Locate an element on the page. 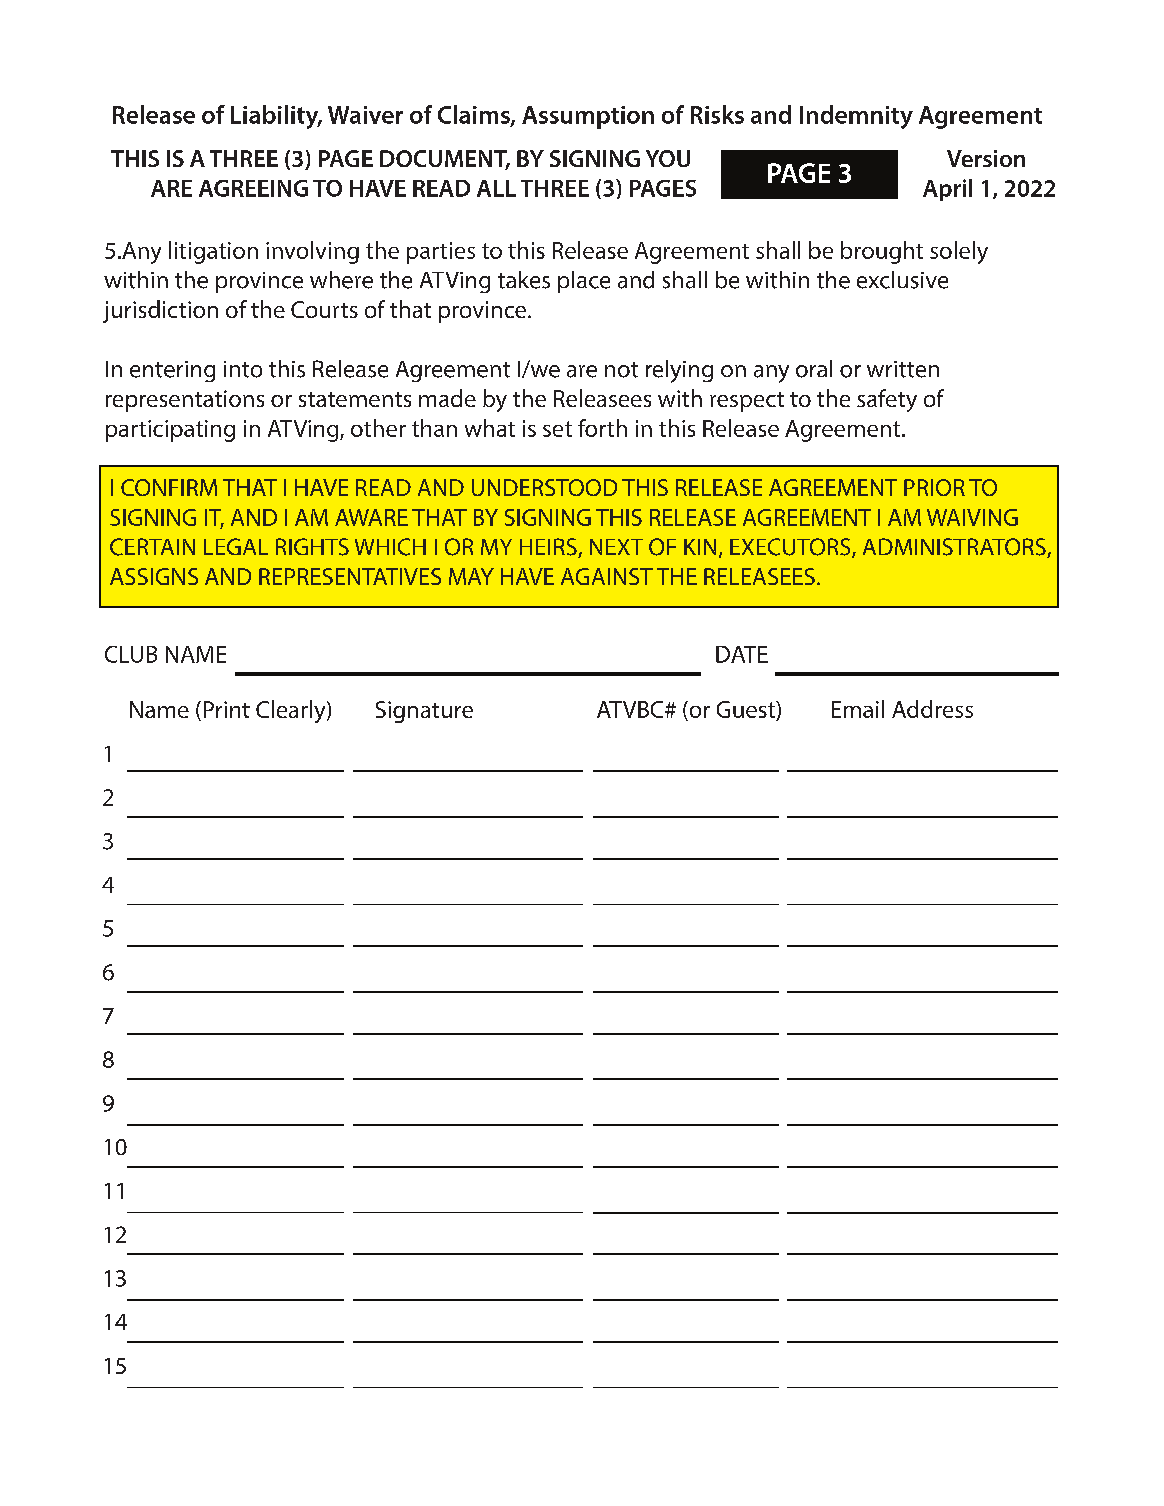  litigation is located at coordinates (213, 252).
